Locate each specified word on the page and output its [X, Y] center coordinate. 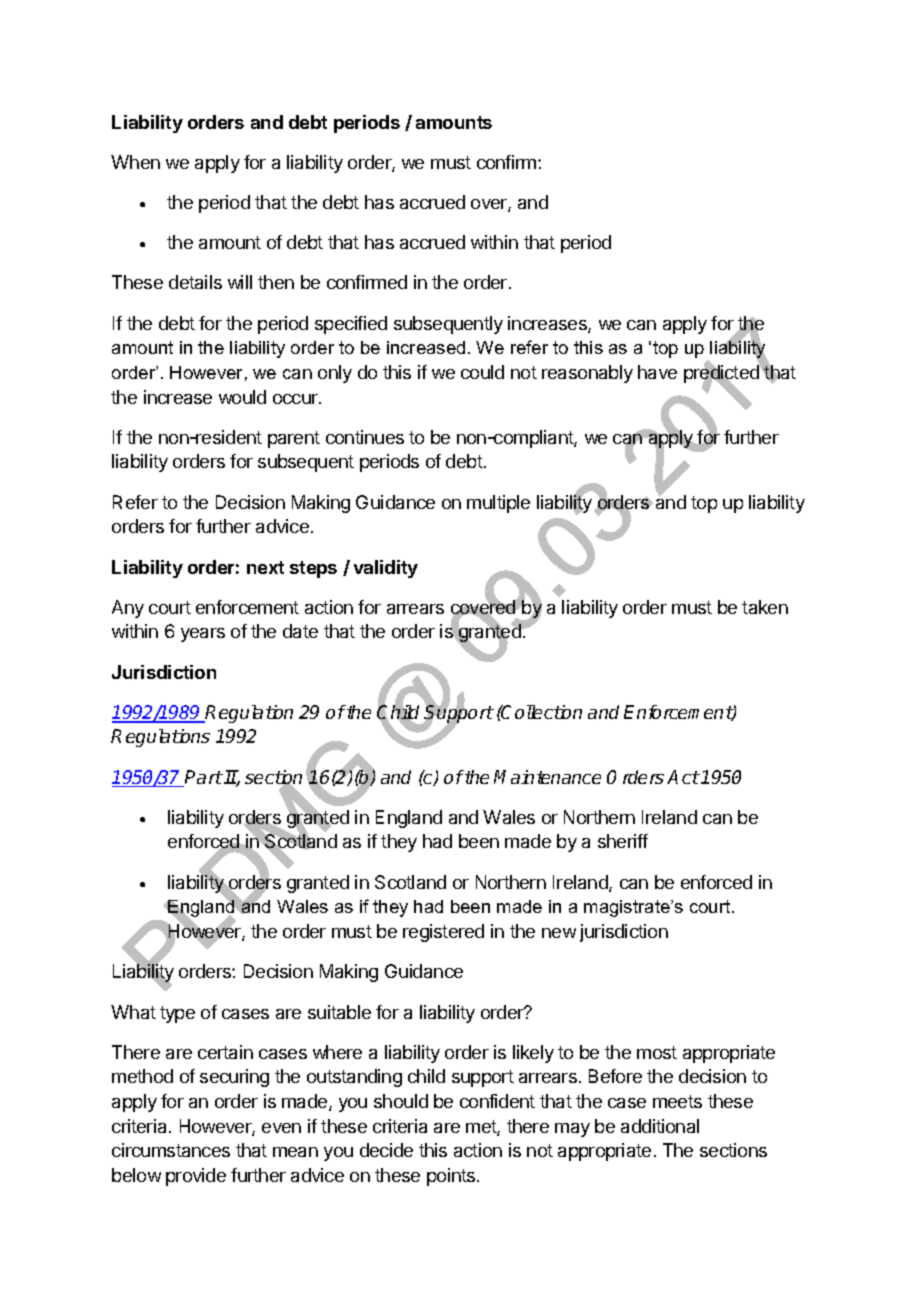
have [657, 372]
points [452, 1177]
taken [765, 607]
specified [351, 325]
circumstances [171, 1150]
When [135, 162]
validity [386, 569]
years [203, 635]
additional [660, 1126]
